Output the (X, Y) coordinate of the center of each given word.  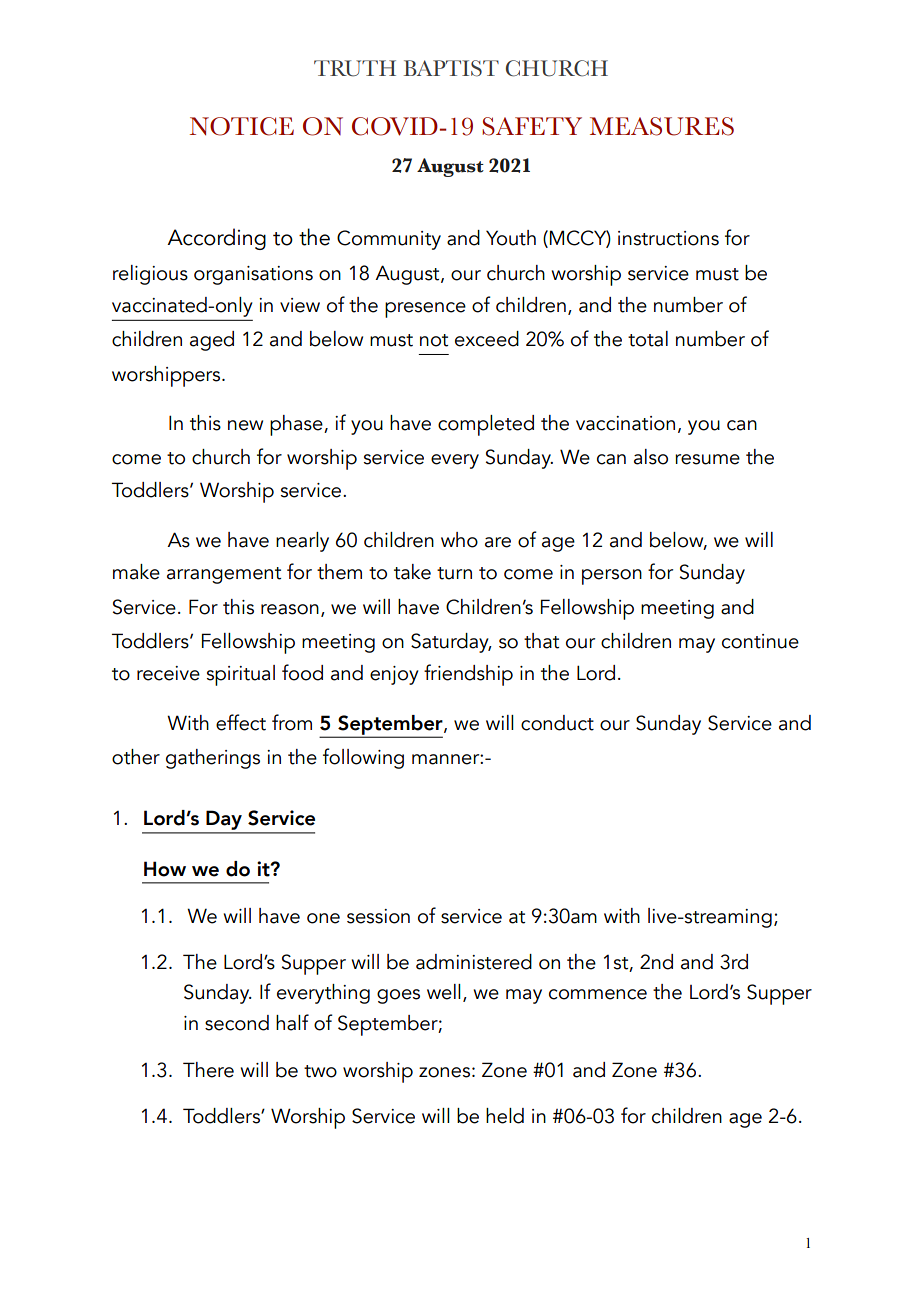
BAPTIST (451, 68)
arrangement (224, 575)
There (208, 1070)
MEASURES (662, 126)
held (505, 1116)
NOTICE (242, 126)
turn (454, 573)
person (612, 577)
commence (598, 994)
